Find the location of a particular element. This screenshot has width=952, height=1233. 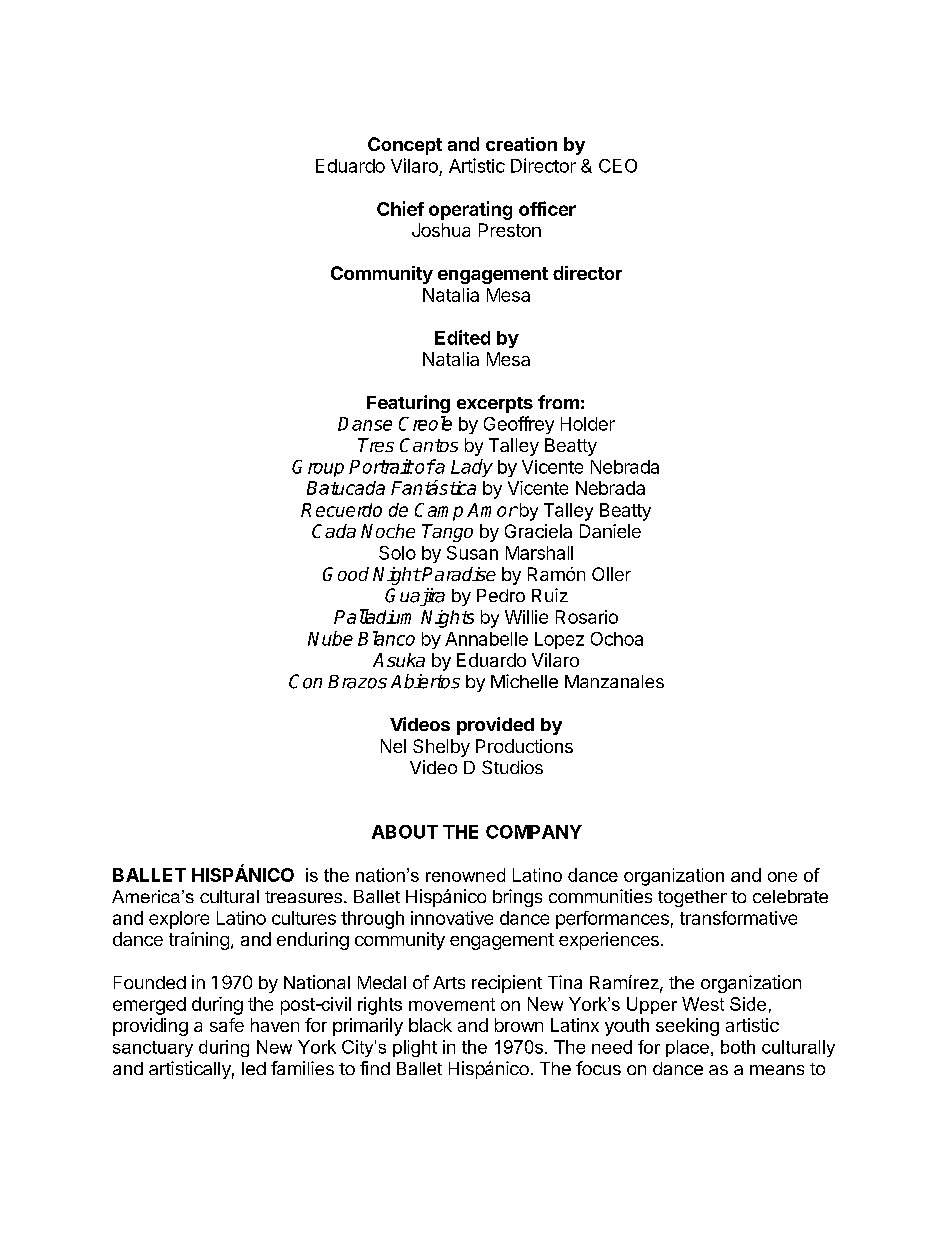

CEO is located at coordinates (618, 166).
